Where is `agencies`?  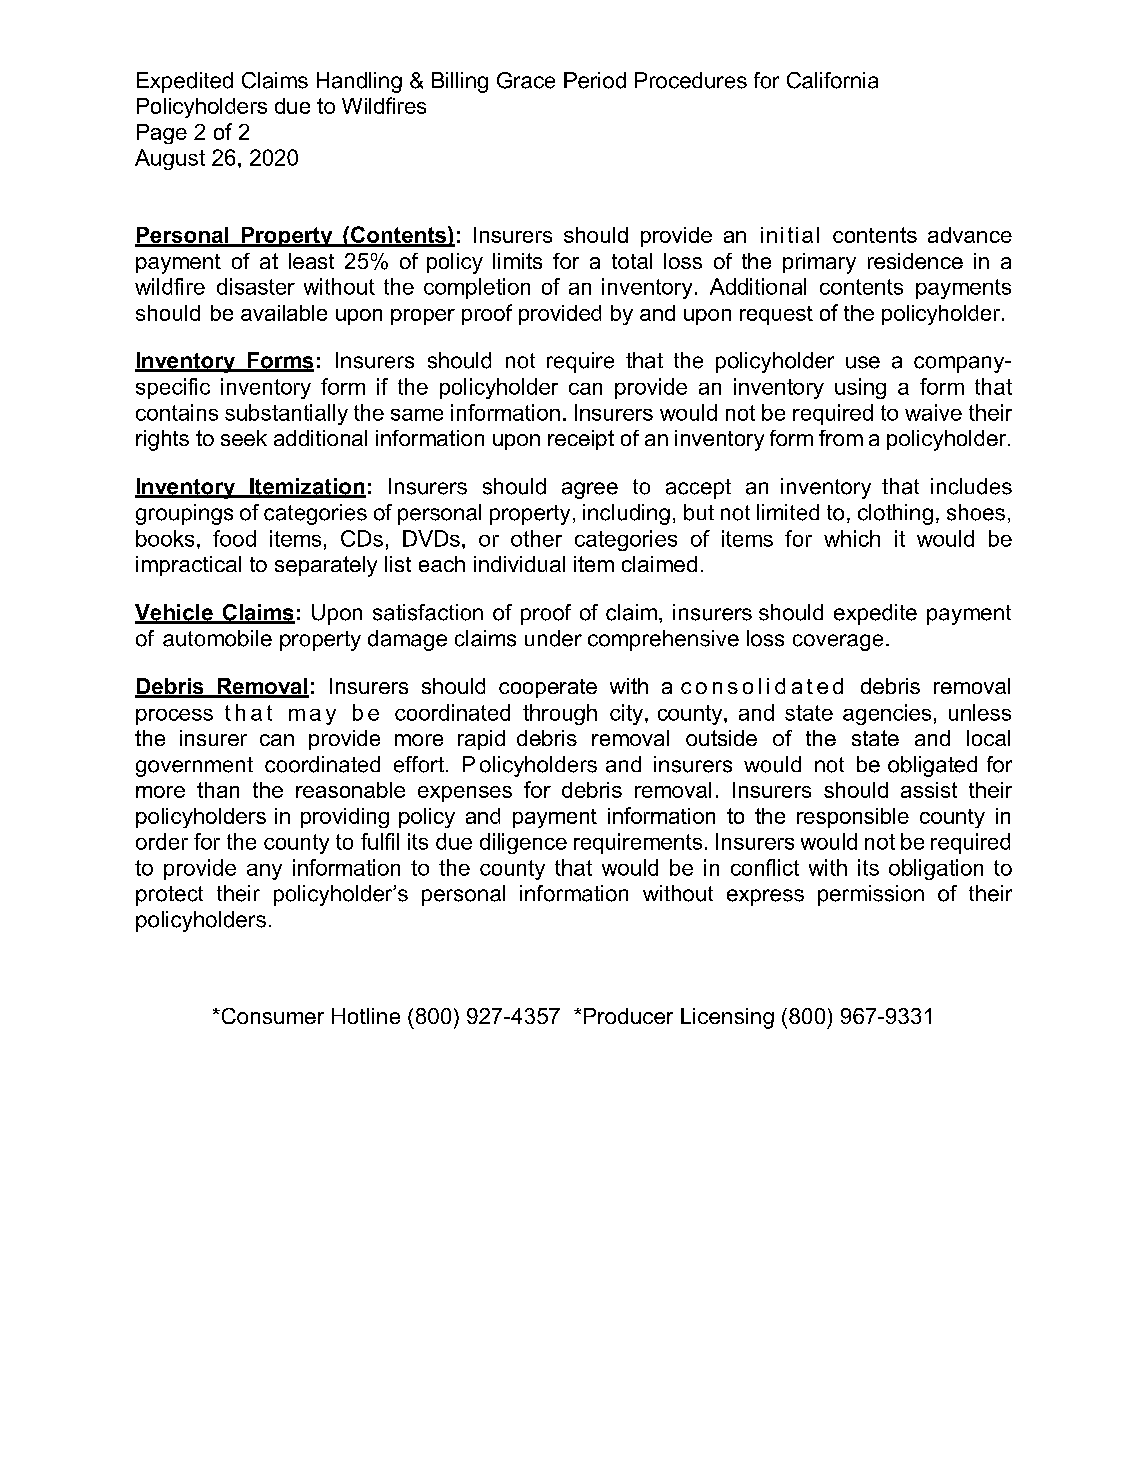 agencies is located at coordinates (887, 714).
